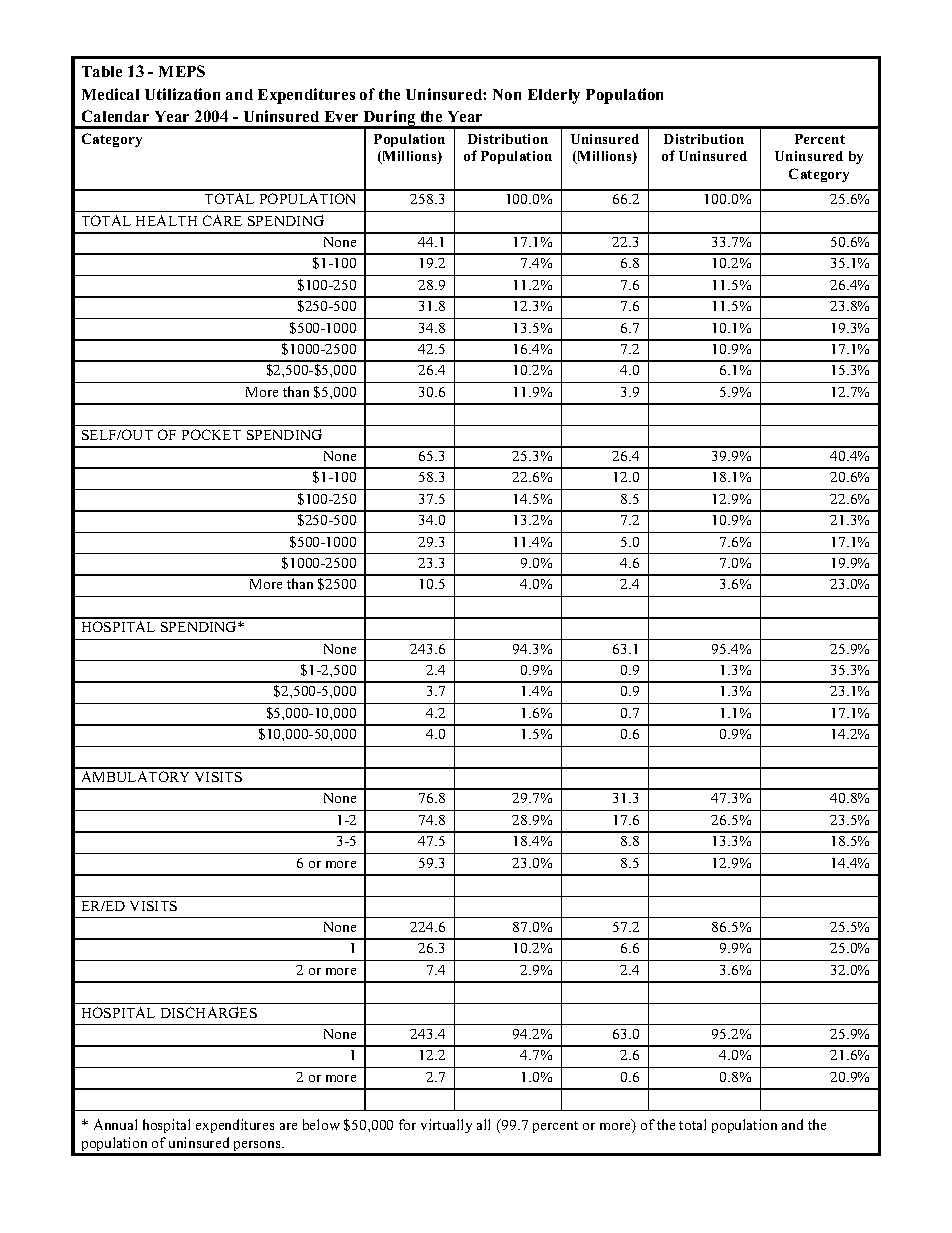  I want to click on Annual, so click(115, 1124).
